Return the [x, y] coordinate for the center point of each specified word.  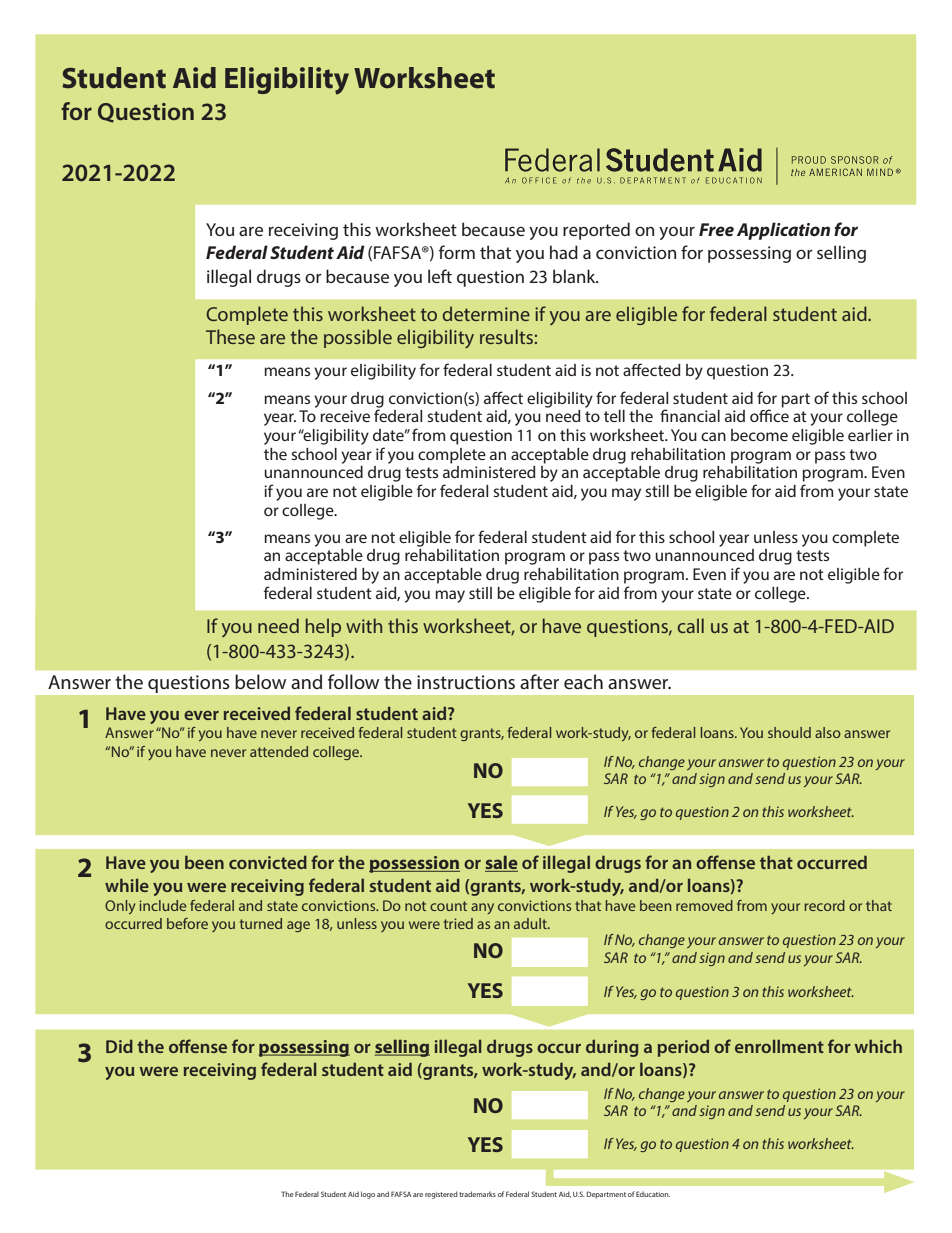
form [457, 252]
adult [531, 923]
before [187, 923]
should [789, 732]
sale [501, 863]
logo [368, 1195]
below [260, 681]
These [230, 336]
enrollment [779, 1046]
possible [358, 338]
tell [614, 416]
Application [783, 231]
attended [279, 751]
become [759, 435]
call [691, 625]
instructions [466, 682]
